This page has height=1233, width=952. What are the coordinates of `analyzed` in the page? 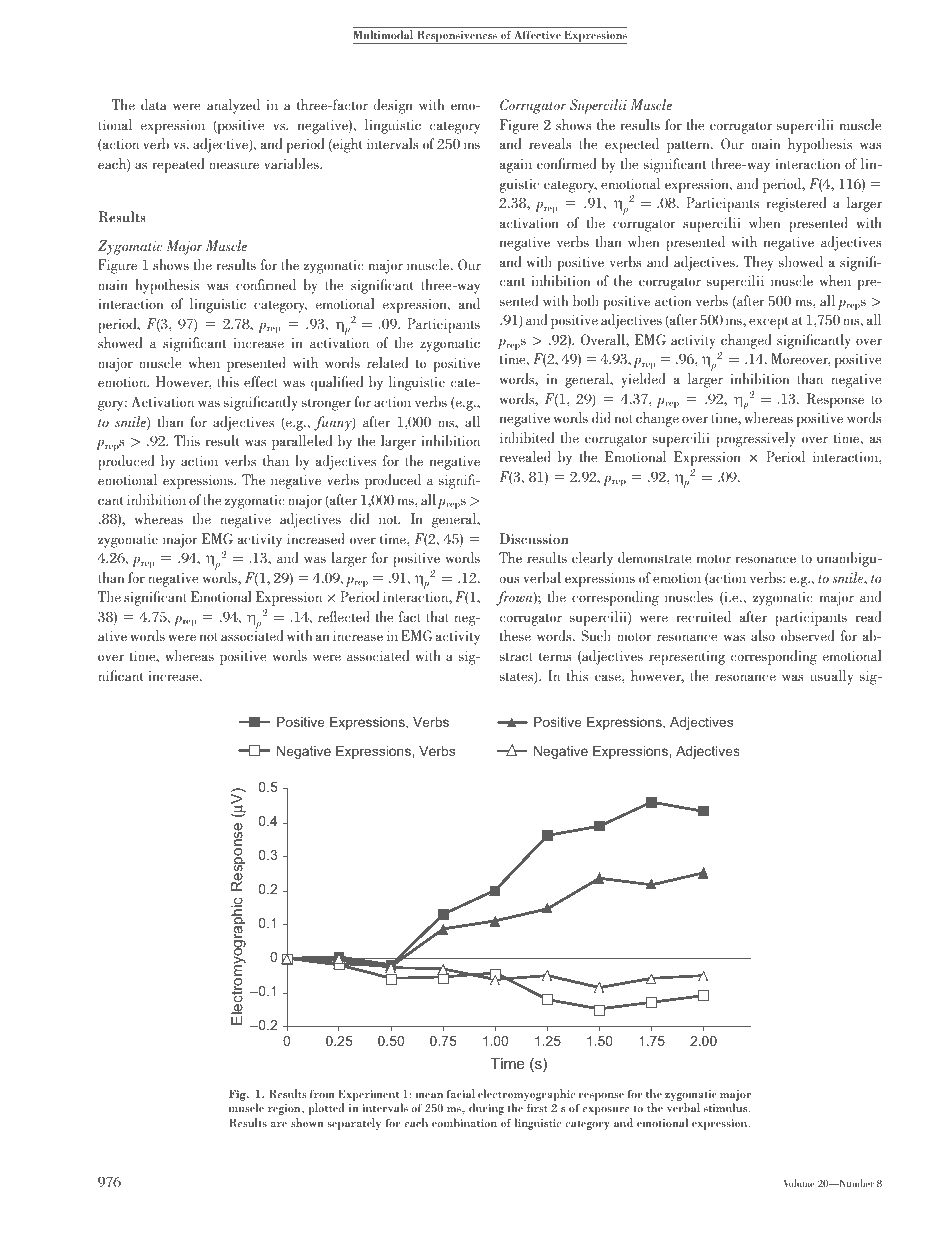 It's located at (233, 106).
